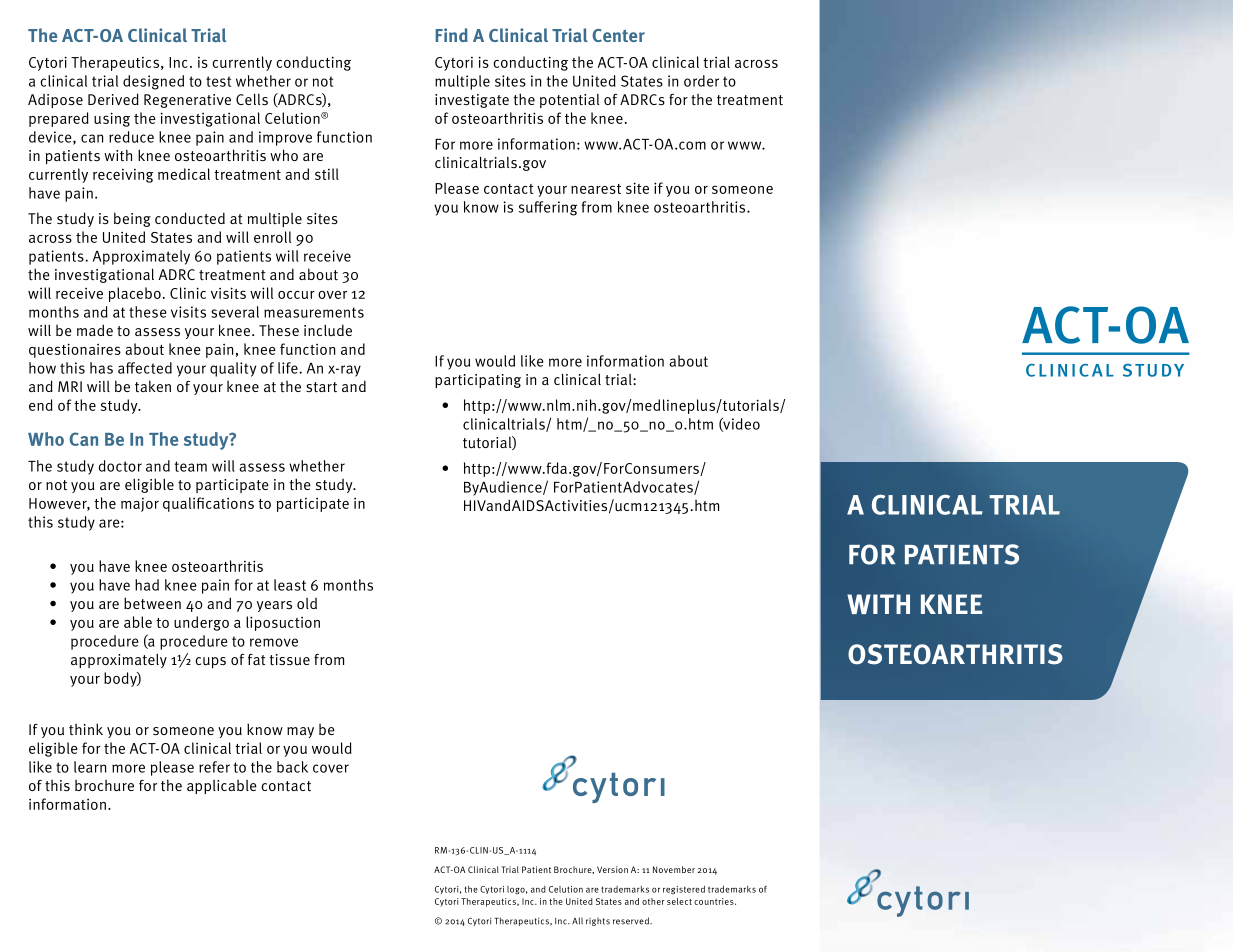  Describe the element at coordinates (95, 330) in the screenshot. I see `made` at that location.
